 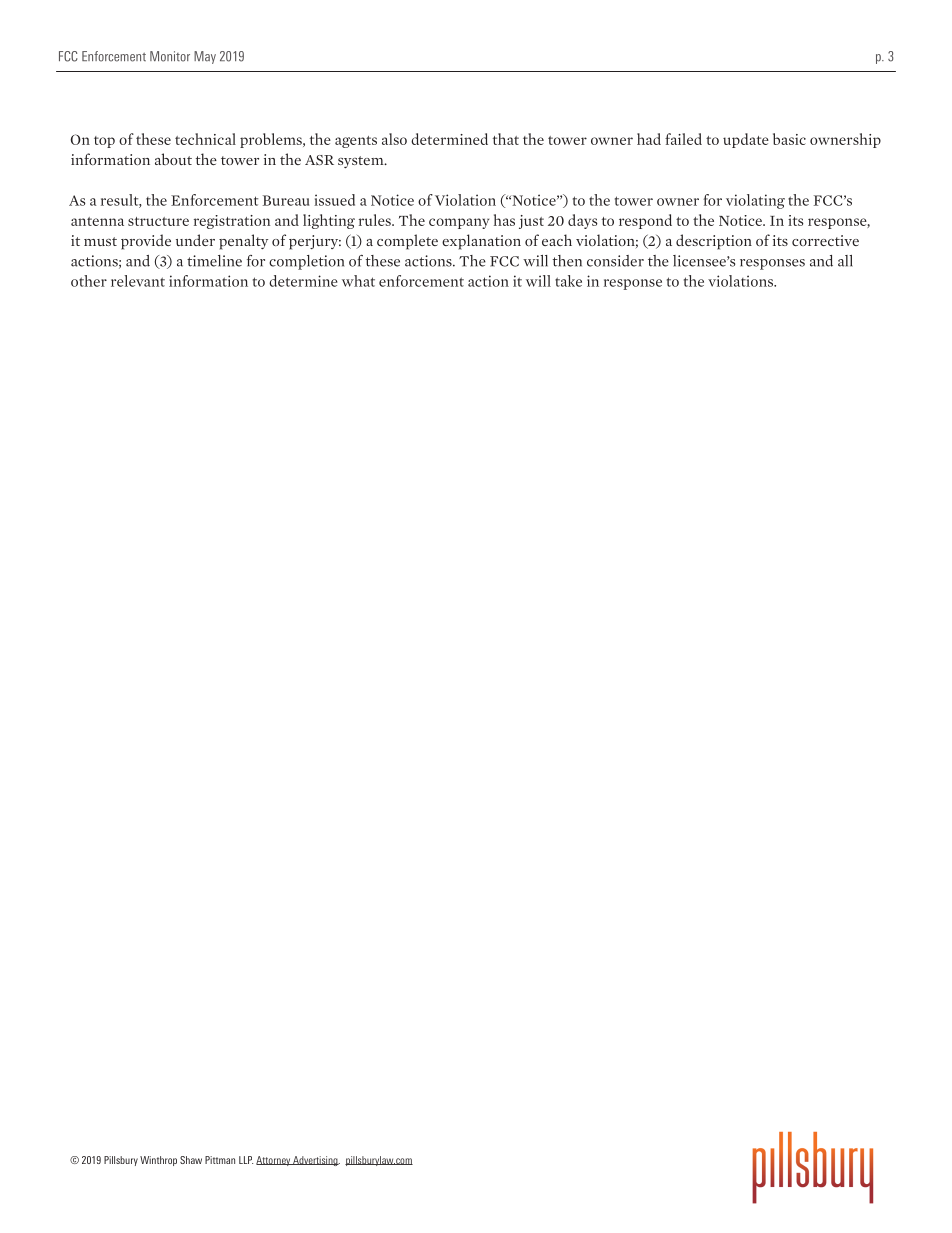 I want to click on Advertising, so click(x=315, y=1161).
